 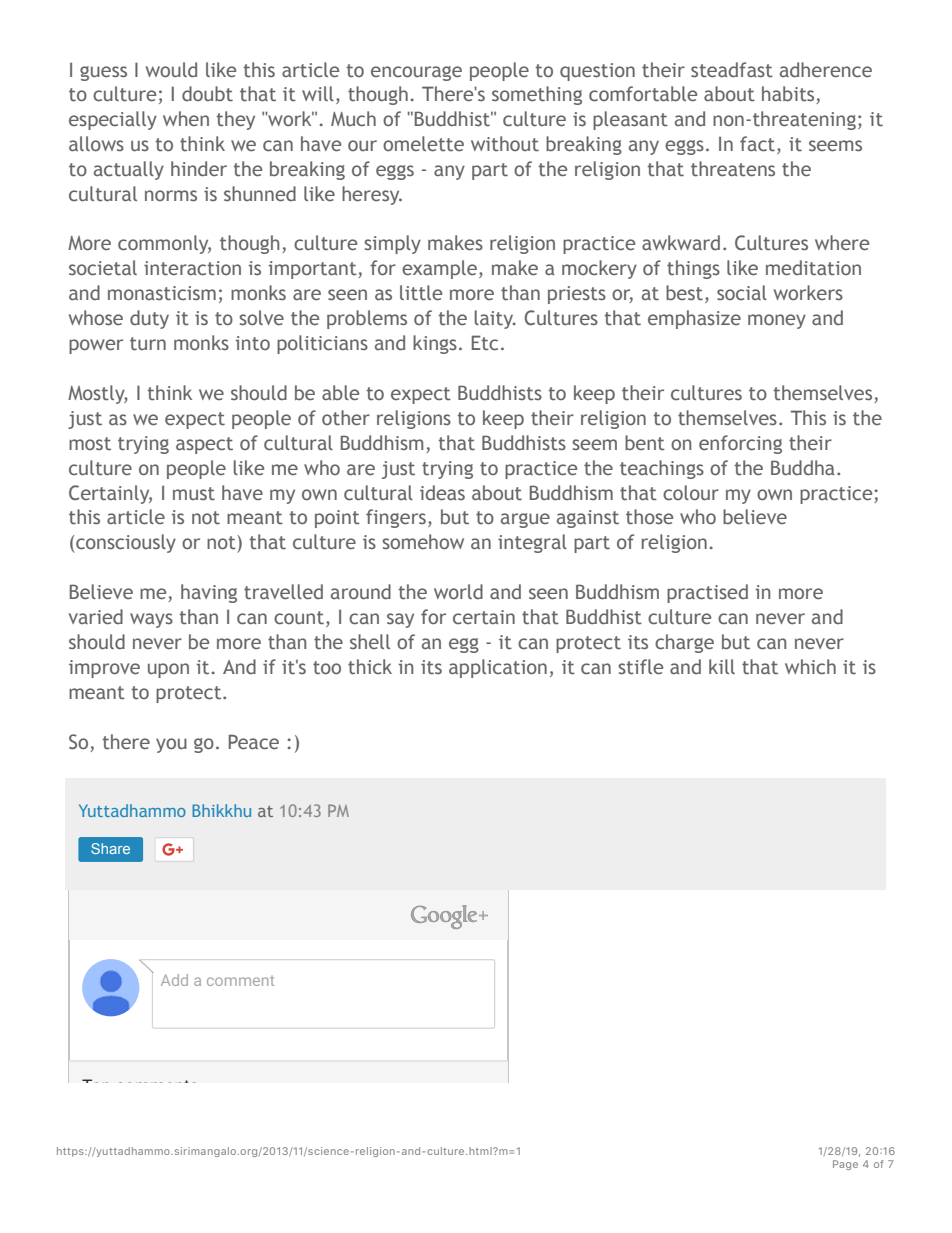 What do you see at coordinates (722, 666) in the page?
I see `kill` at bounding box center [722, 666].
